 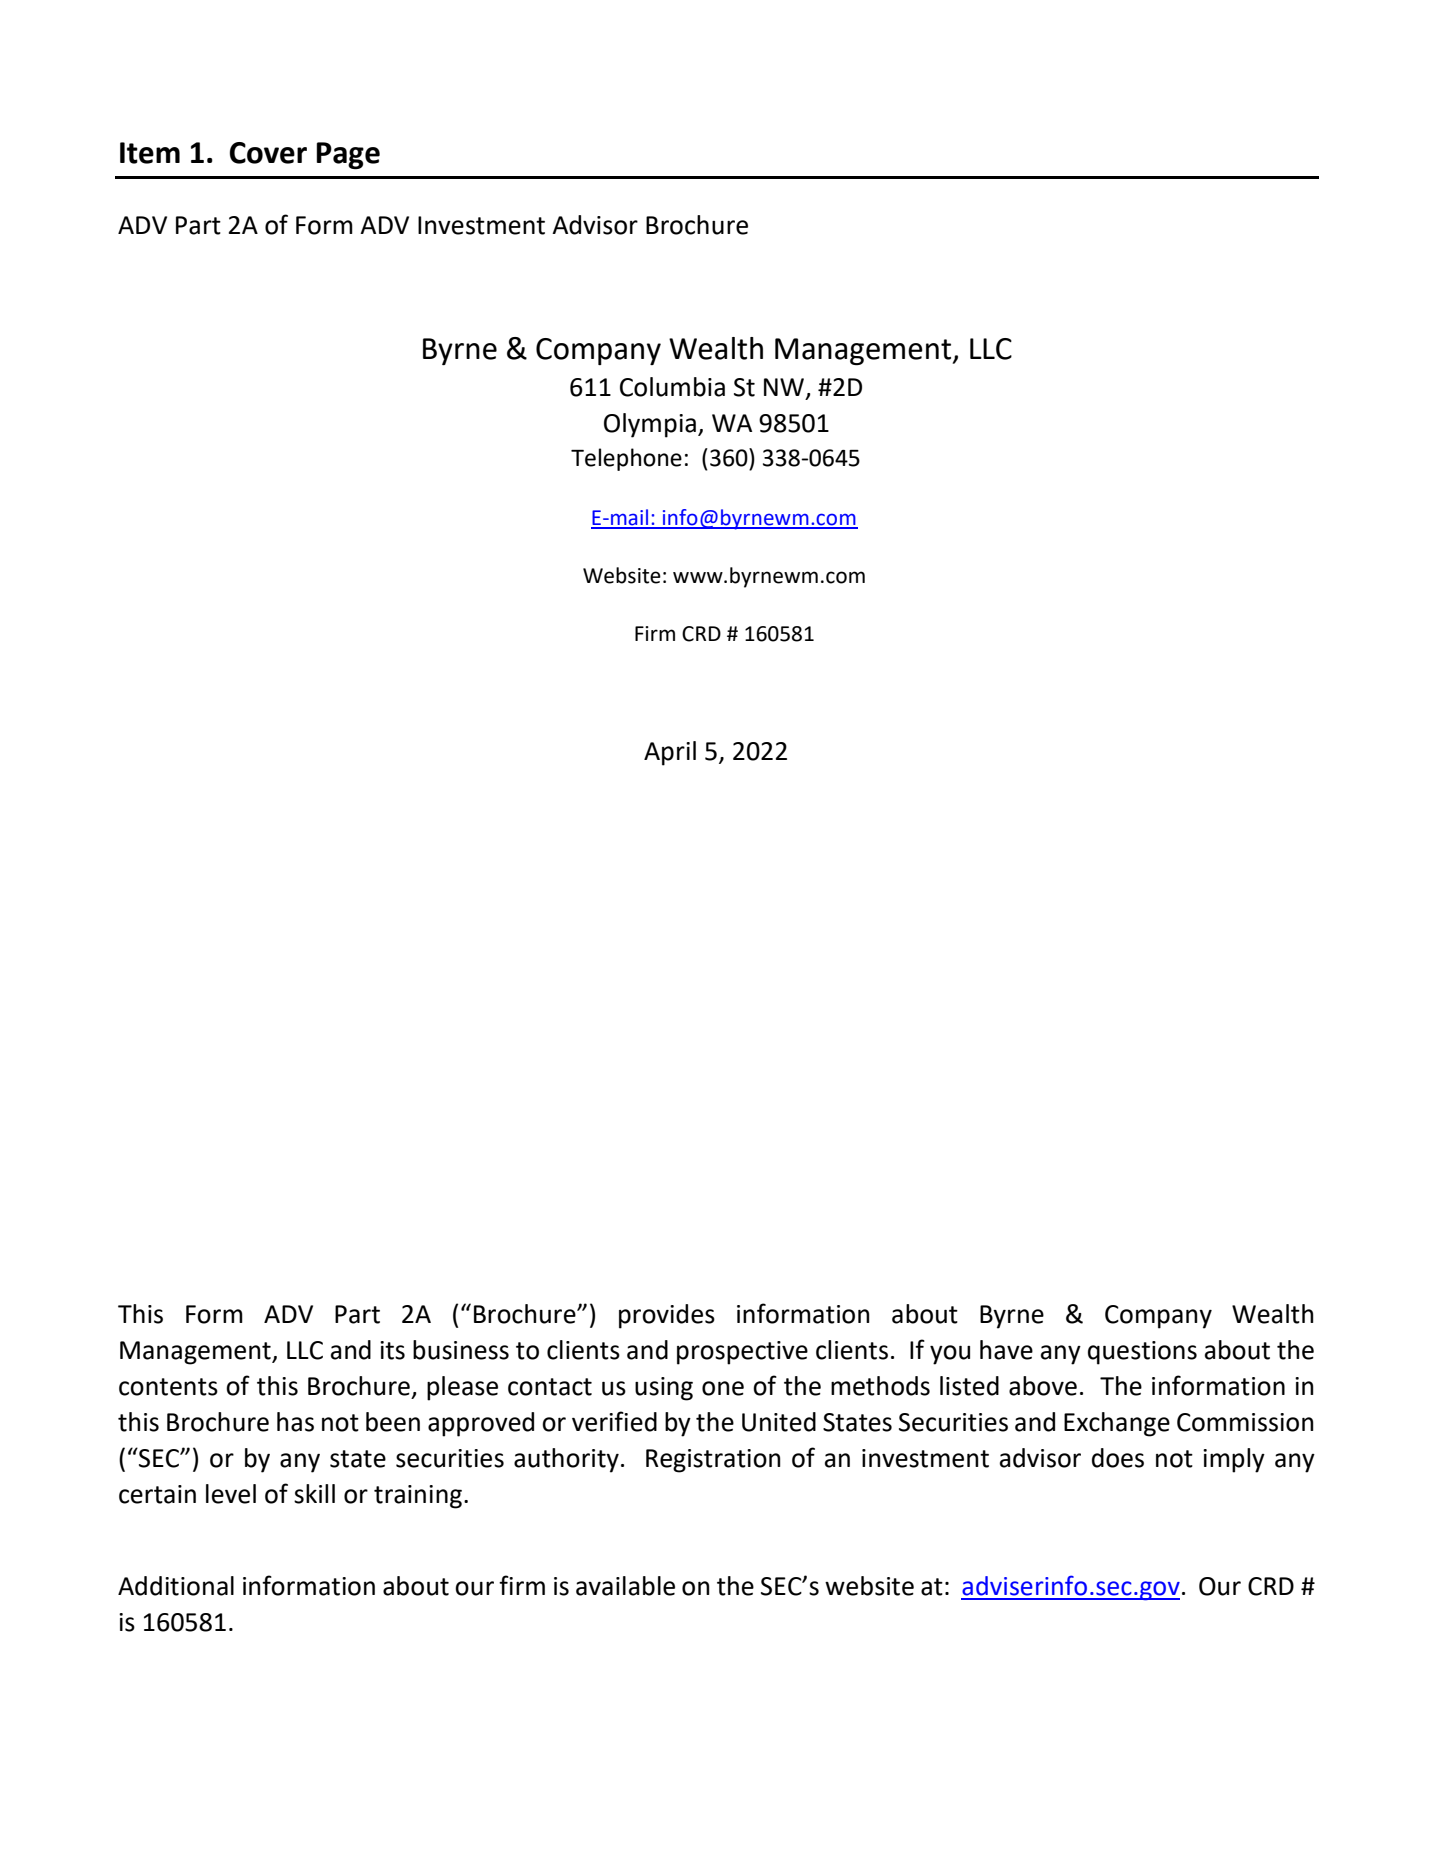 What do you see at coordinates (268, 153) in the screenshot?
I see `Cover` at bounding box center [268, 153].
